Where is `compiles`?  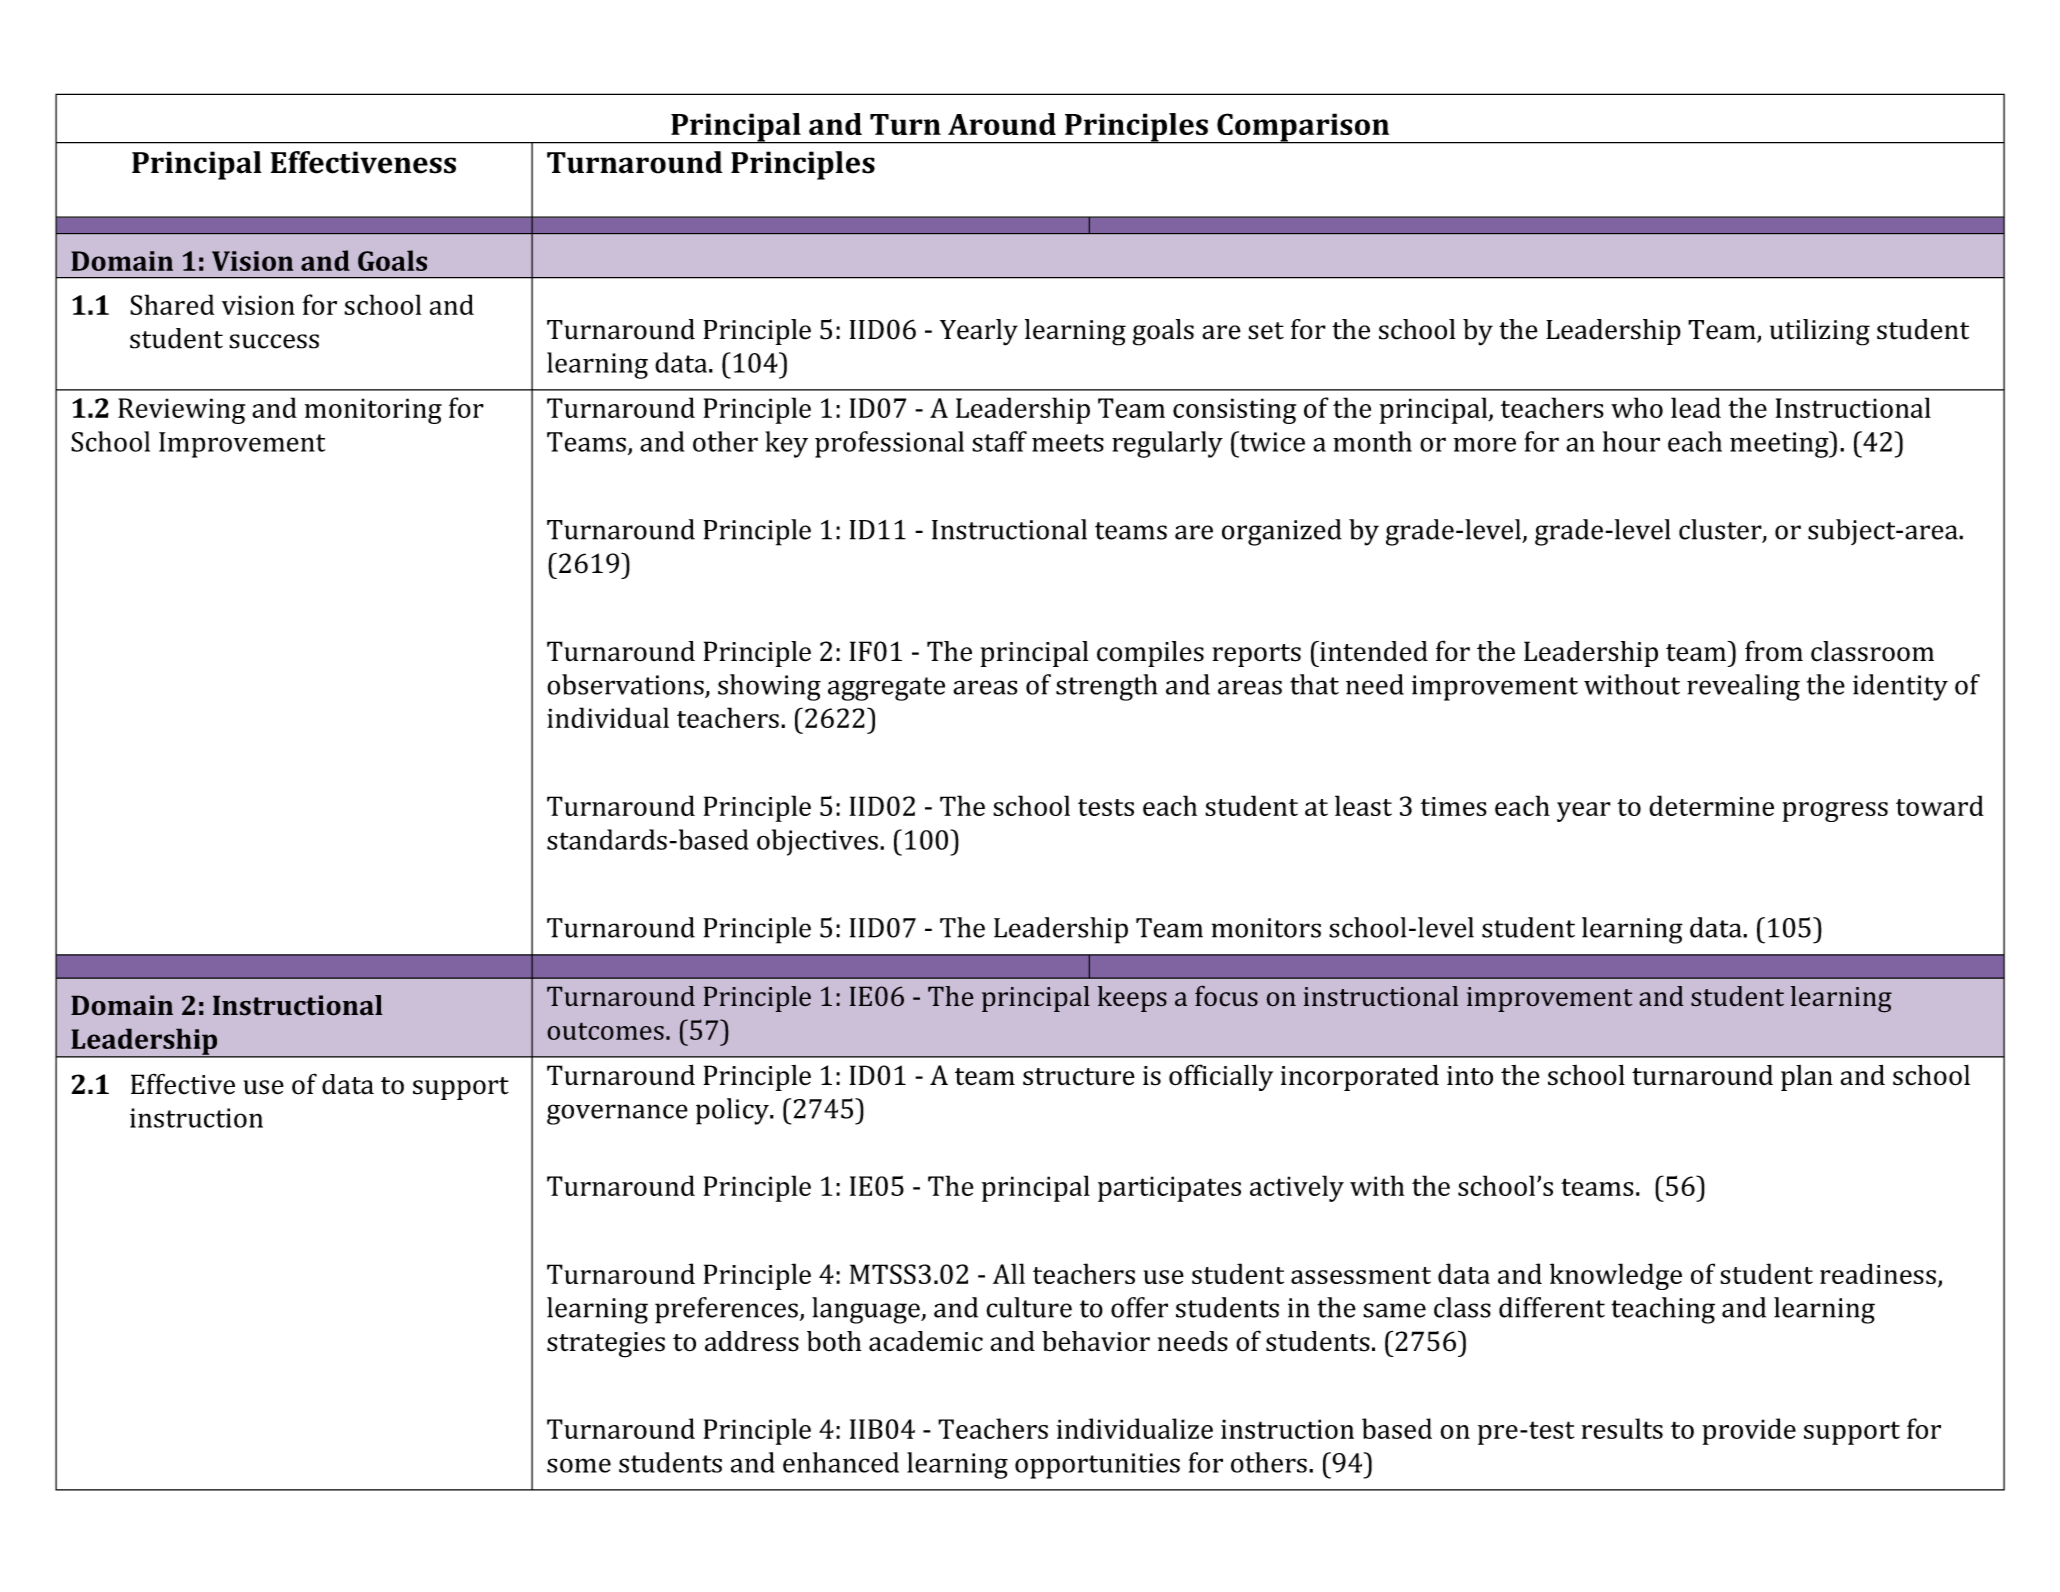
compiles is located at coordinates (1150, 654).
